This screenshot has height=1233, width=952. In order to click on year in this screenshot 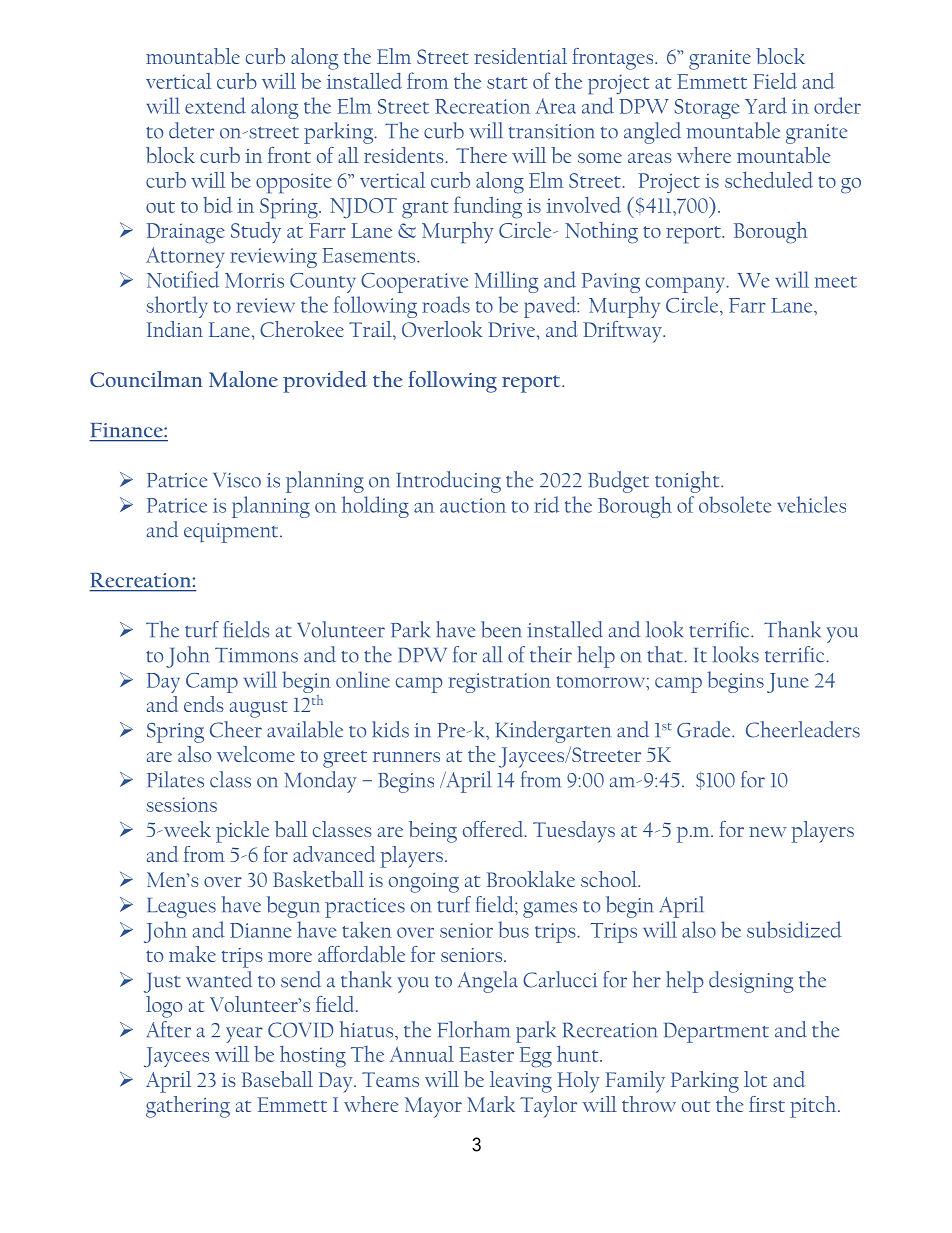, I will do `click(244, 1035)`.
